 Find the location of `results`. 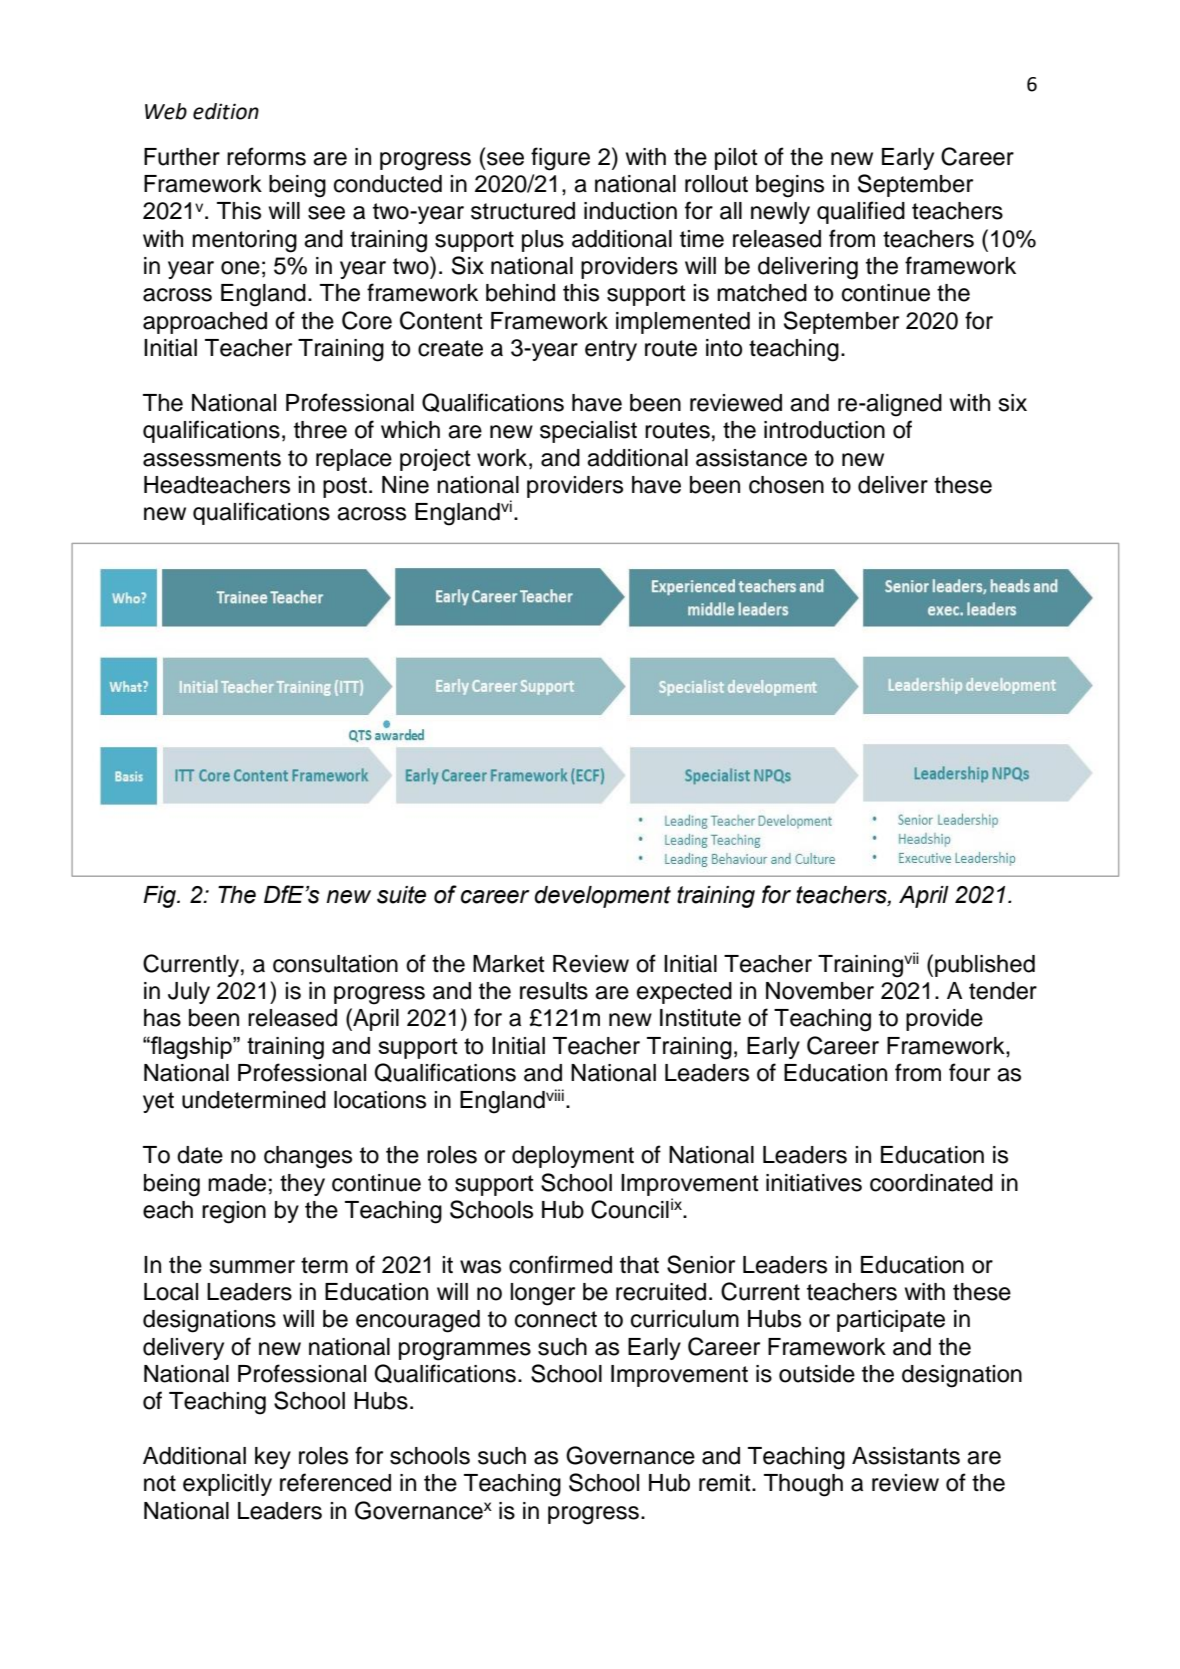

results is located at coordinates (554, 991).
